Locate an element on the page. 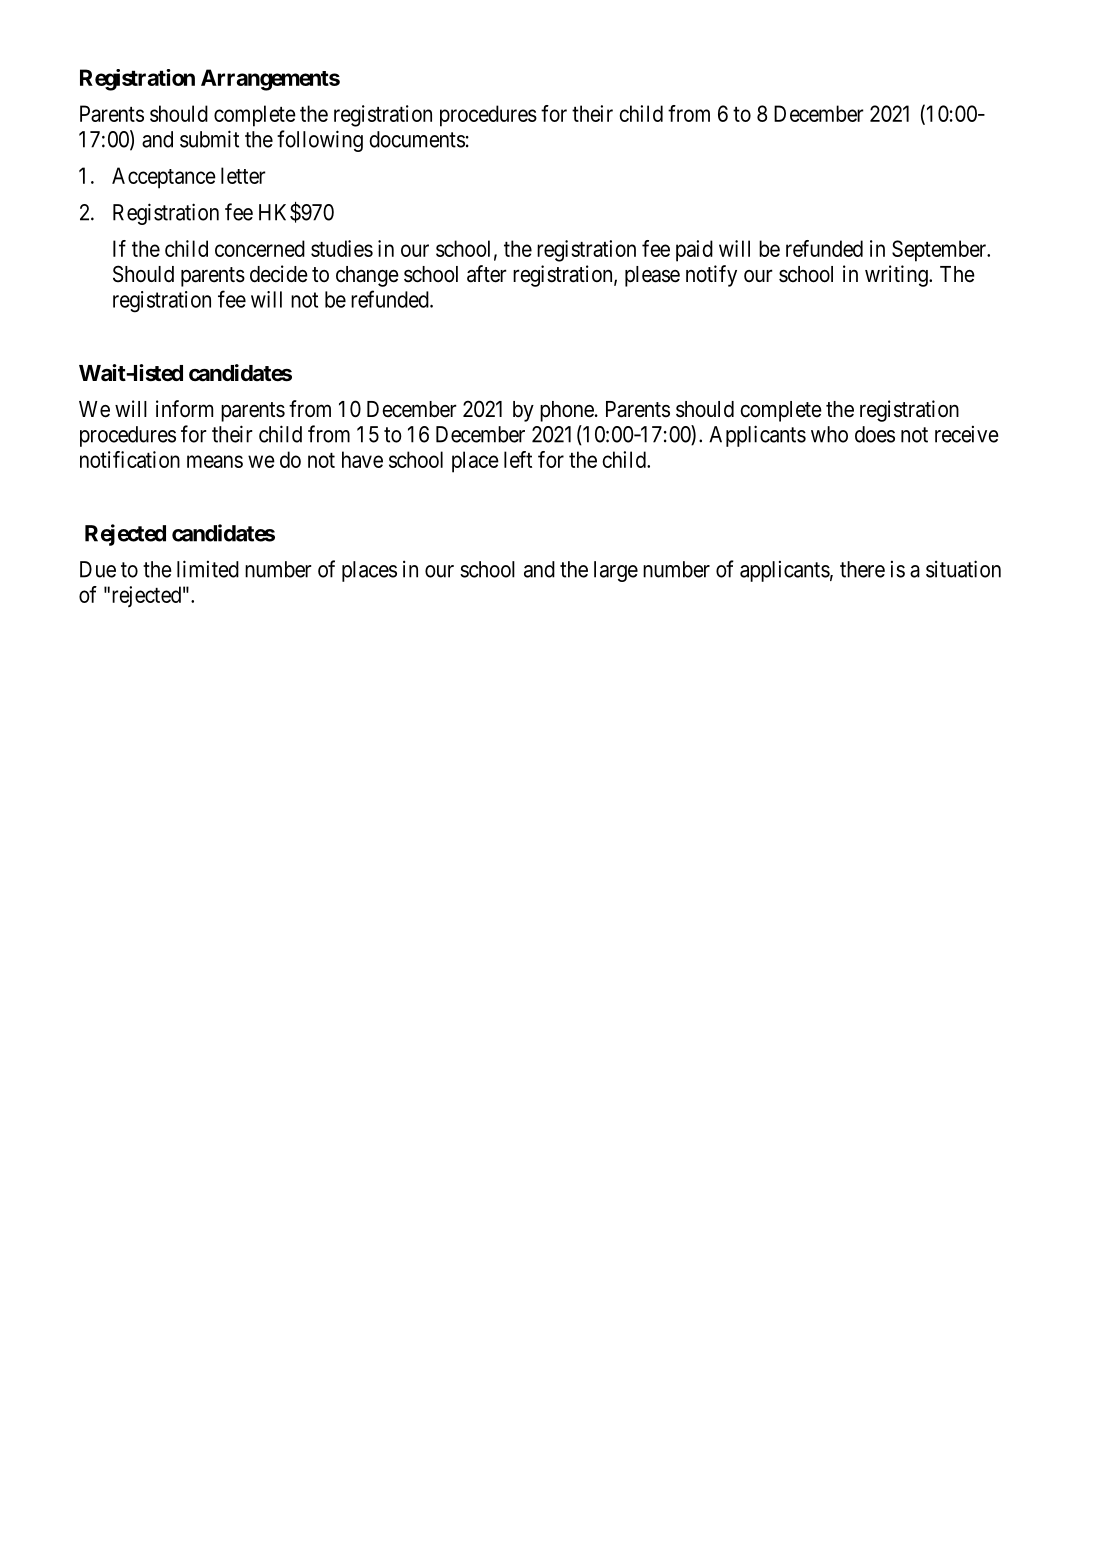  submit is located at coordinates (209, 139).
